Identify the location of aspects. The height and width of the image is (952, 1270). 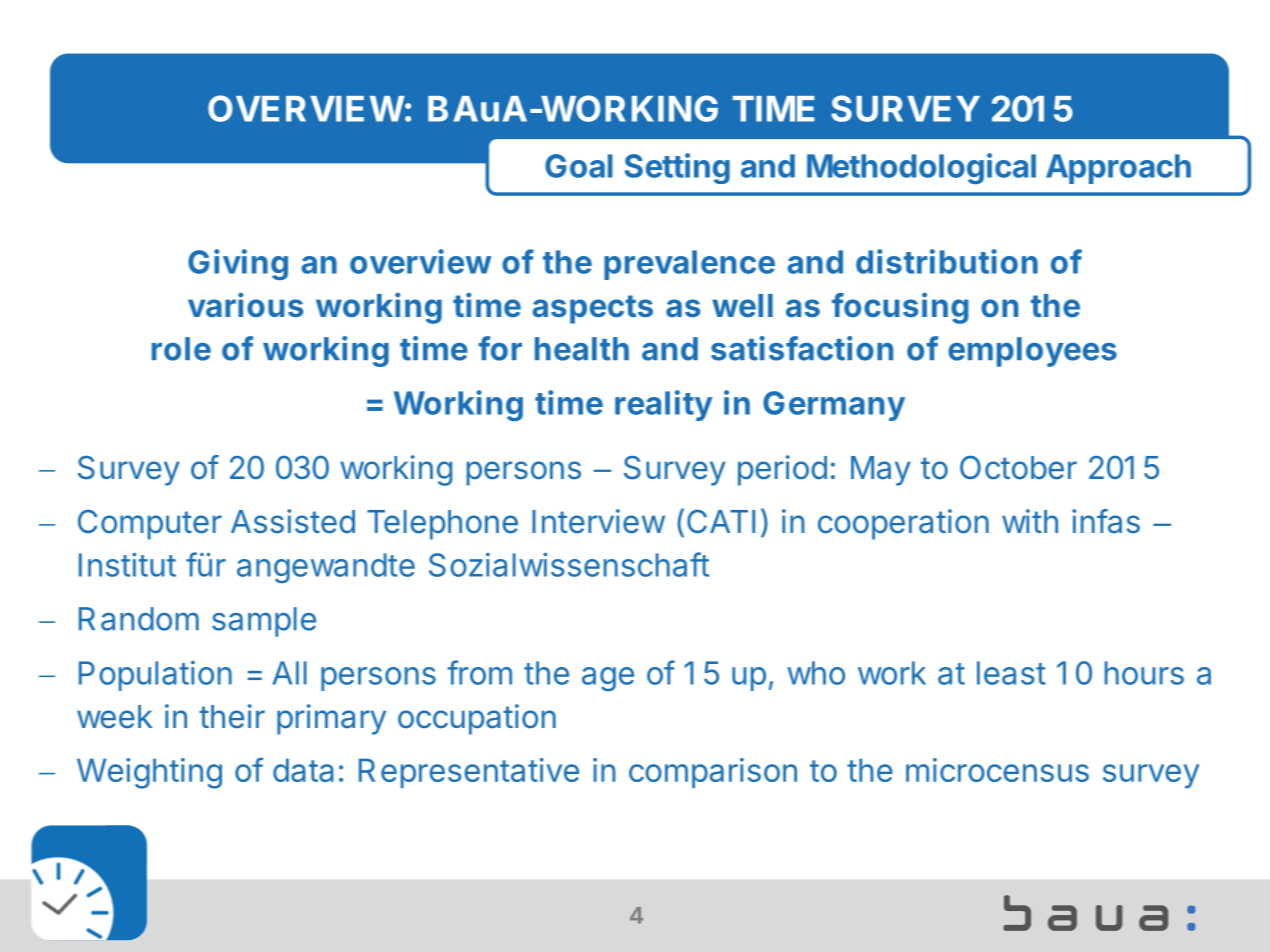
(592, 309).
